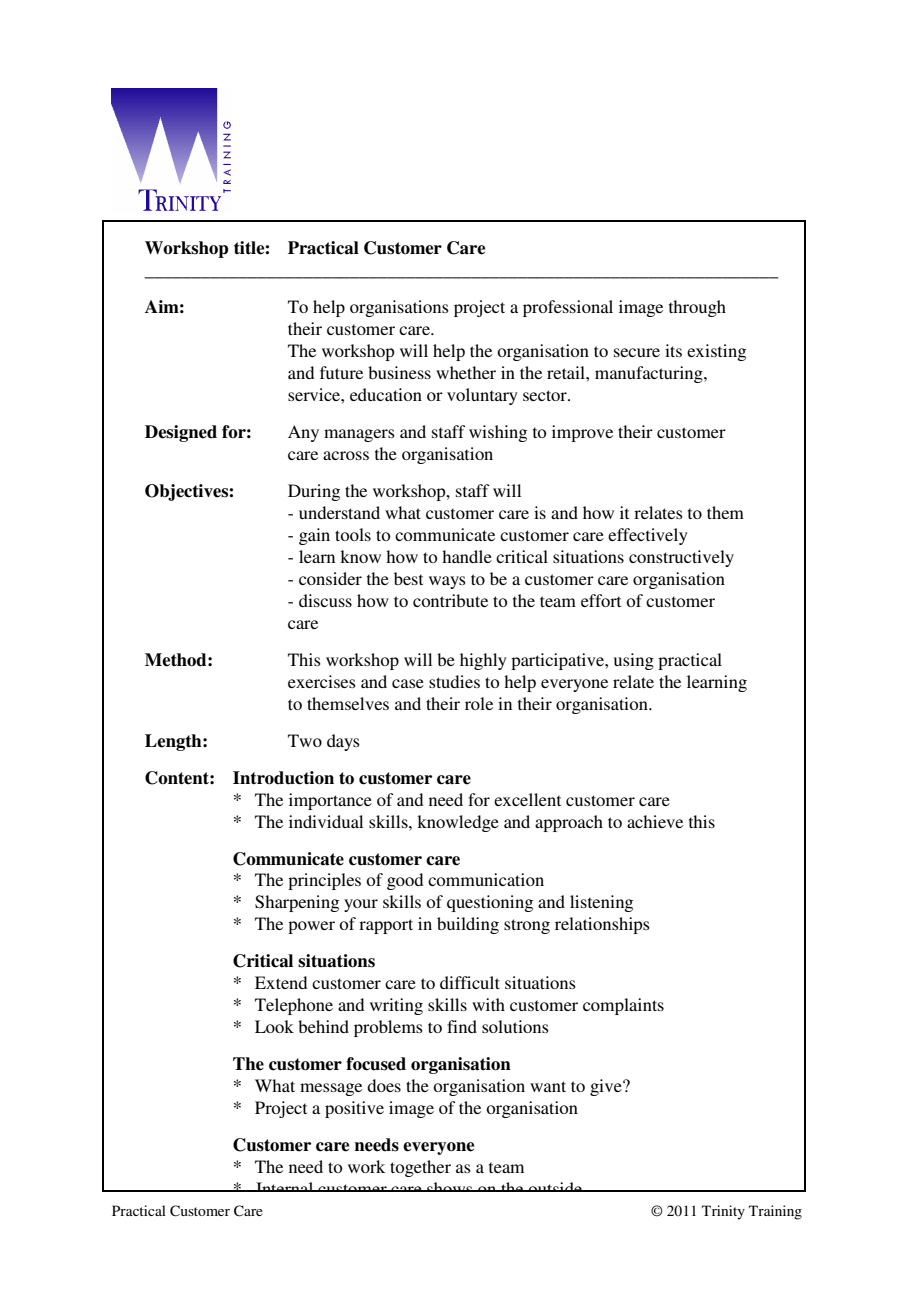 This screenshot has height=1308, width=924. Describe the element at coordinates (527, 799) in the screenshot. I see `excellent` at that location.
